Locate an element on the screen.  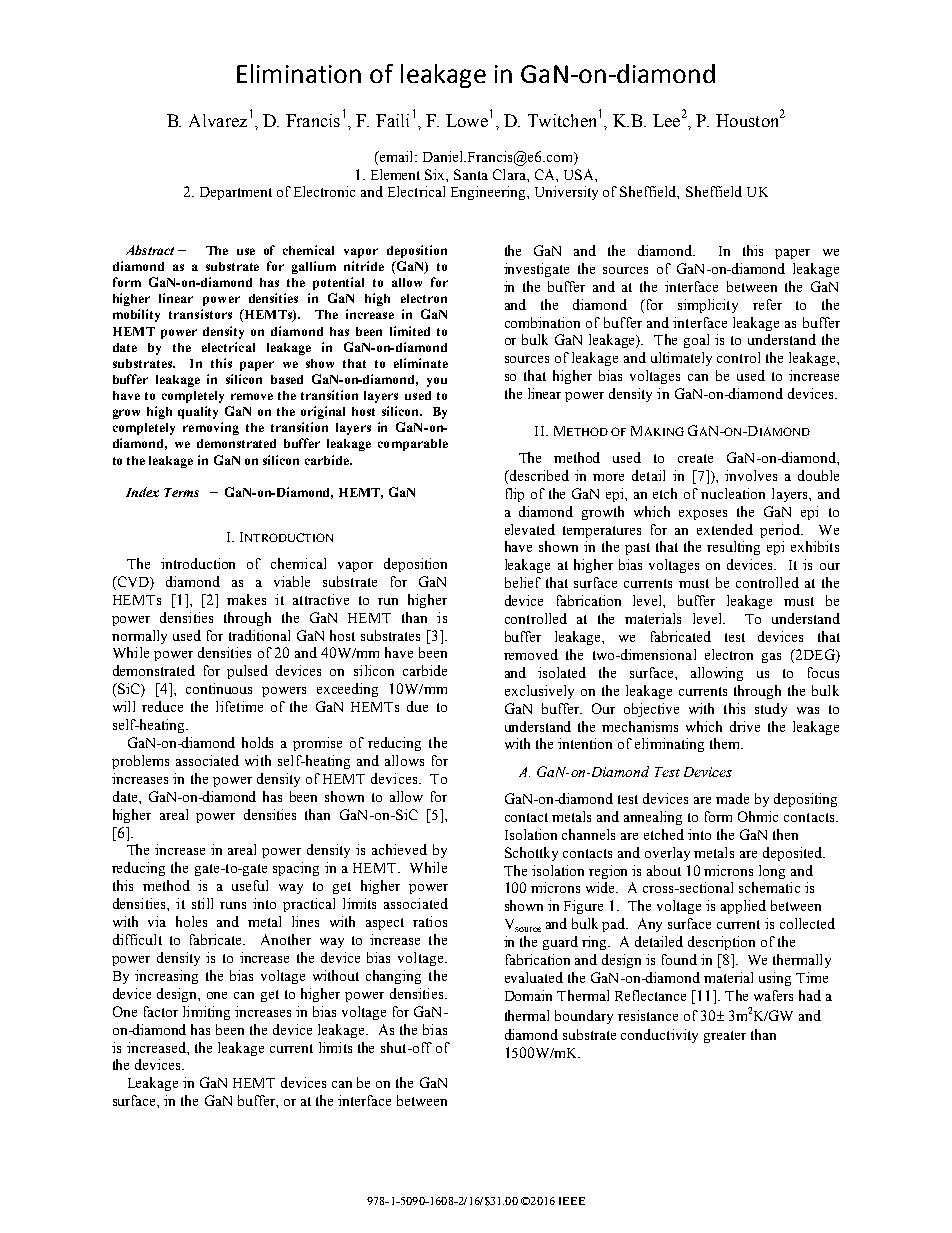
Santa is located at coordinates (471, 174).
